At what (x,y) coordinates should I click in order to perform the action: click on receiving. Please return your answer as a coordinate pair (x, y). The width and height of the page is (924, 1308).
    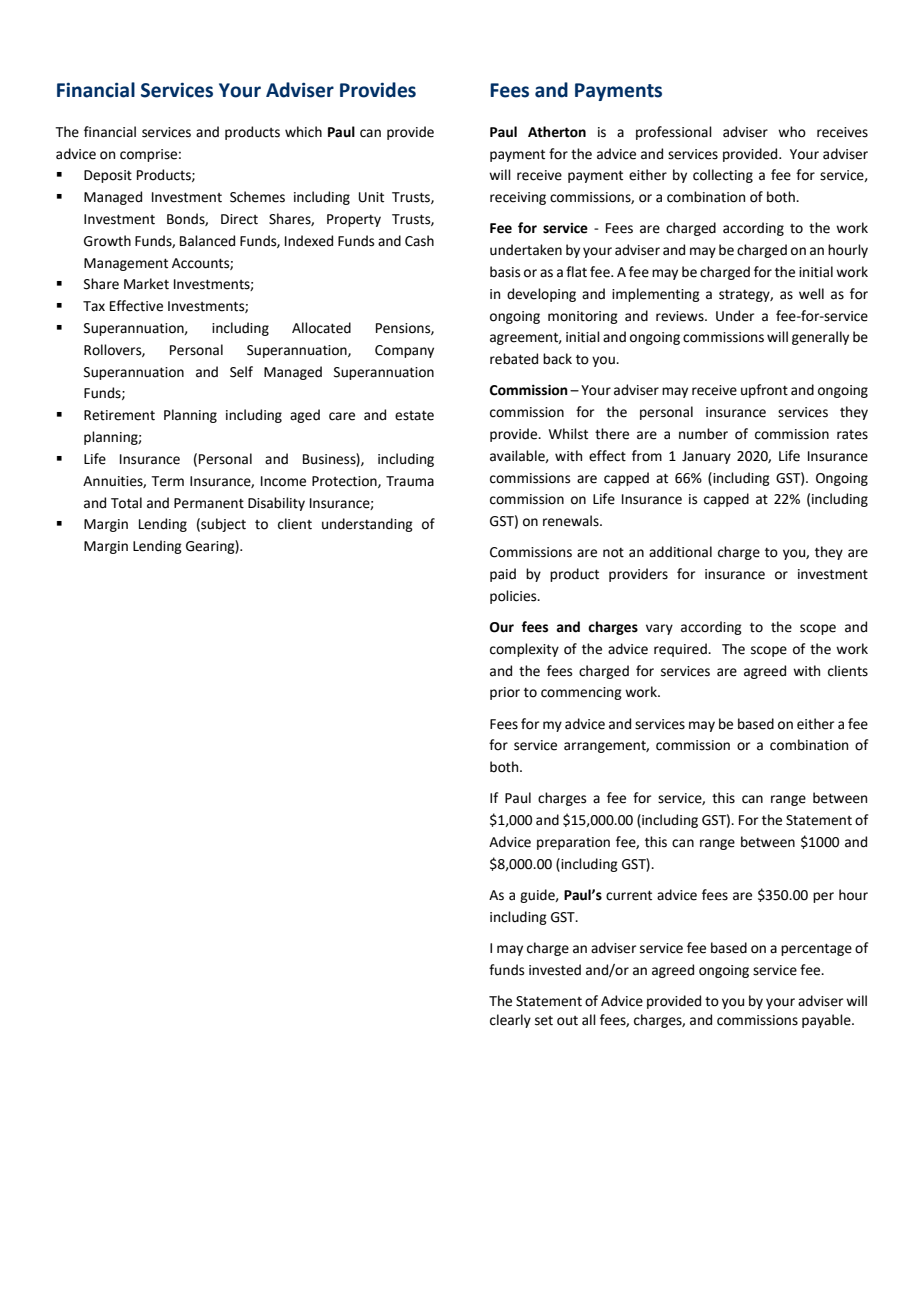
    Looking at the image, I should click on (518, 198).
